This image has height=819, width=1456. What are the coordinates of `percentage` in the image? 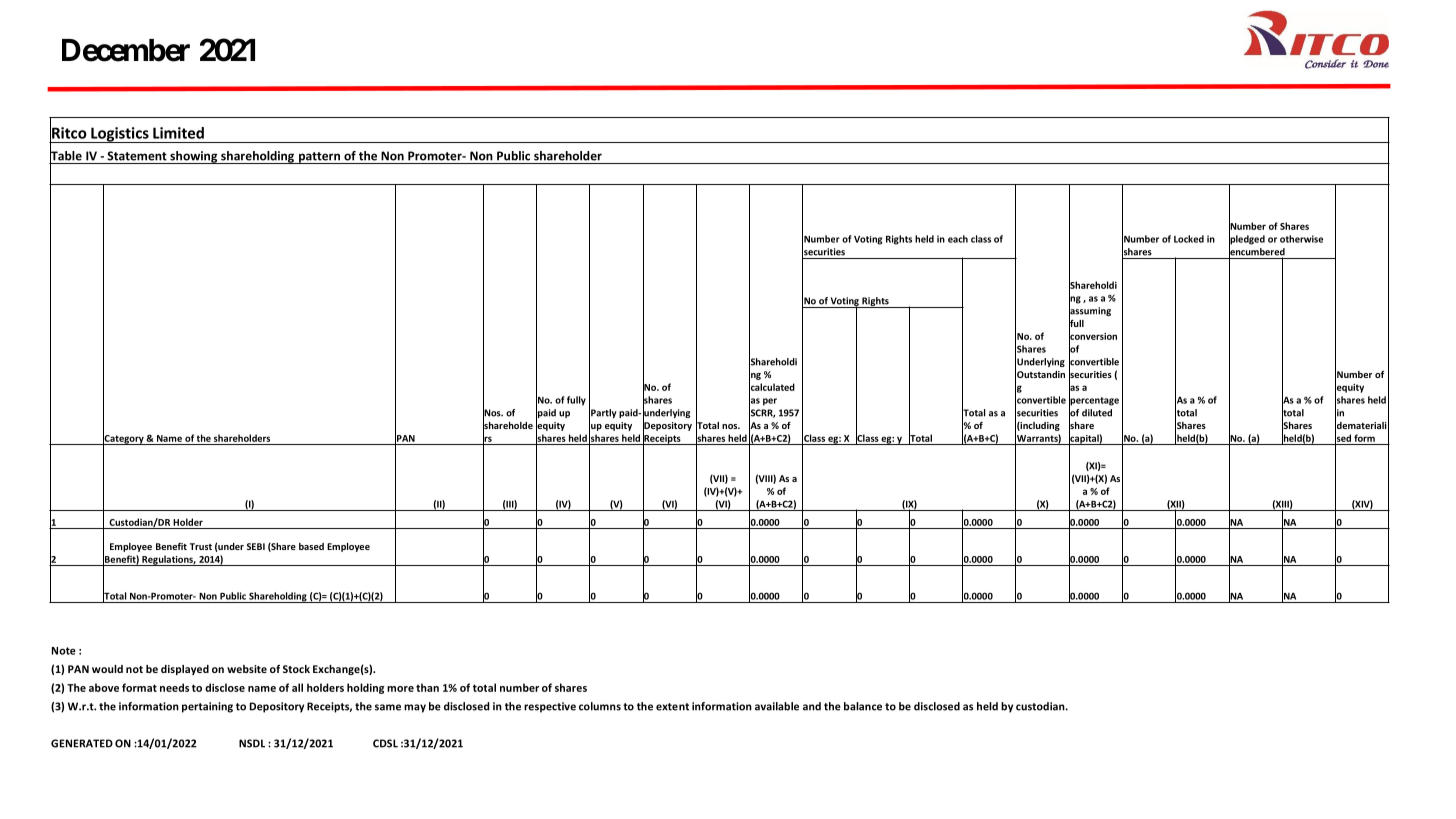 It's located at (1094, 401).
